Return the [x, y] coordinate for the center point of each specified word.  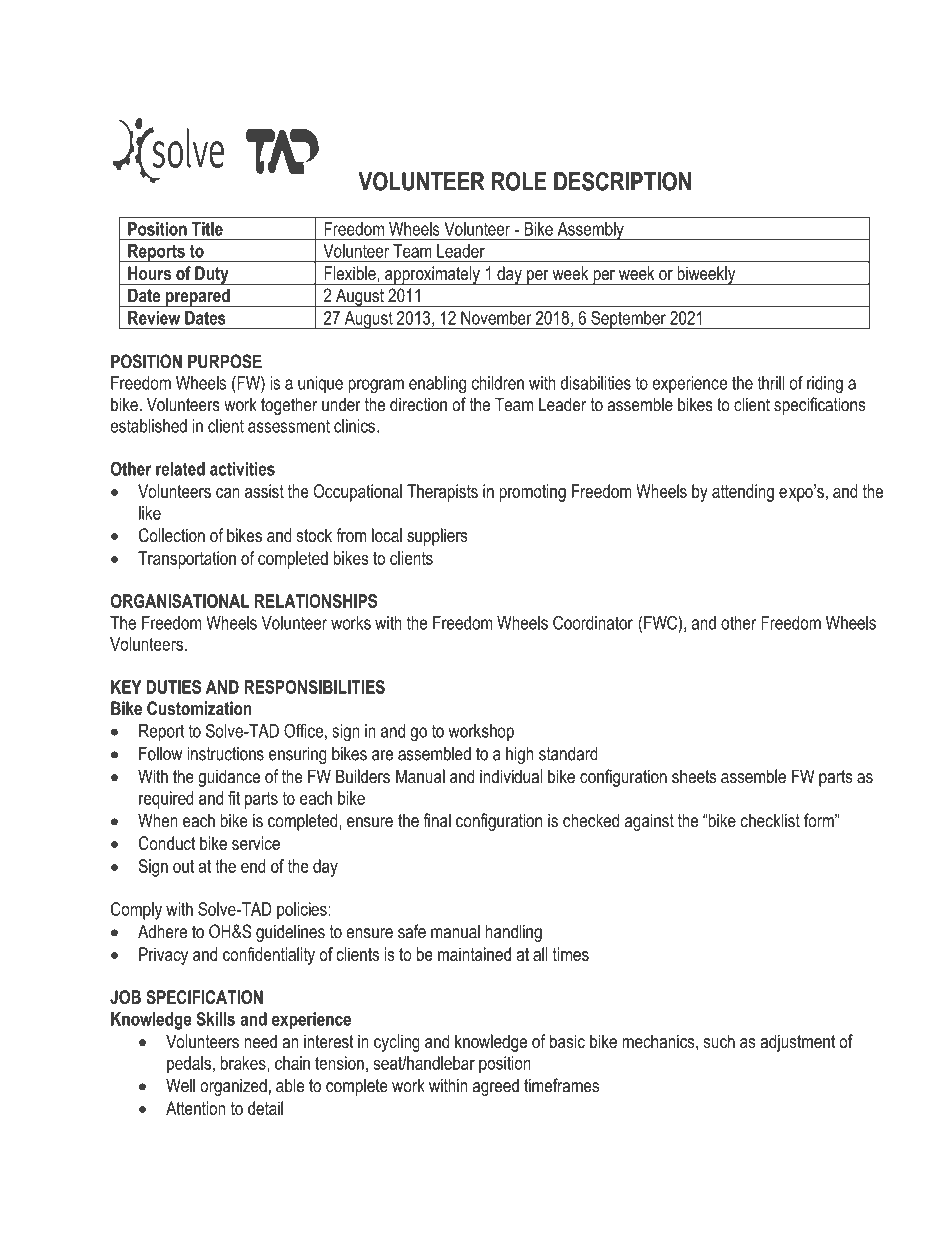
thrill [771, 383]
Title [207, 229]
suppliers [437, 537]
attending [743, 493]
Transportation [187, 560]
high [520, 755]
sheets [694, 776]
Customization [199, 708]
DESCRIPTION [622, 181]
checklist [770, 820]
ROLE [519, 181]
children [498, 383]
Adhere [162, 931]
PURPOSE [225, 361]
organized [233, 1087]
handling [514, 933]
